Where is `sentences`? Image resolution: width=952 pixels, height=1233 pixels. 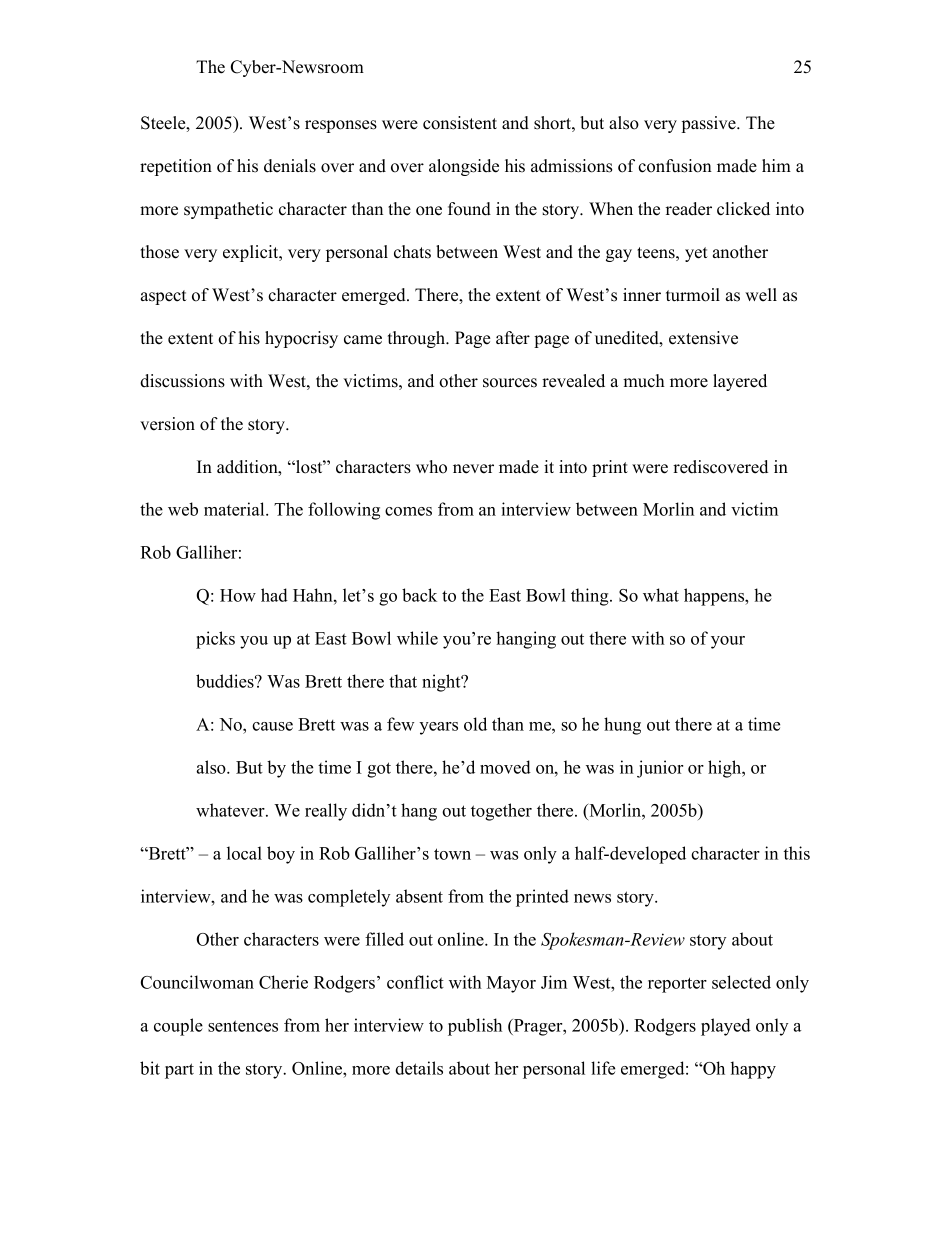 sentences is located at coordinates (243, 1026).
